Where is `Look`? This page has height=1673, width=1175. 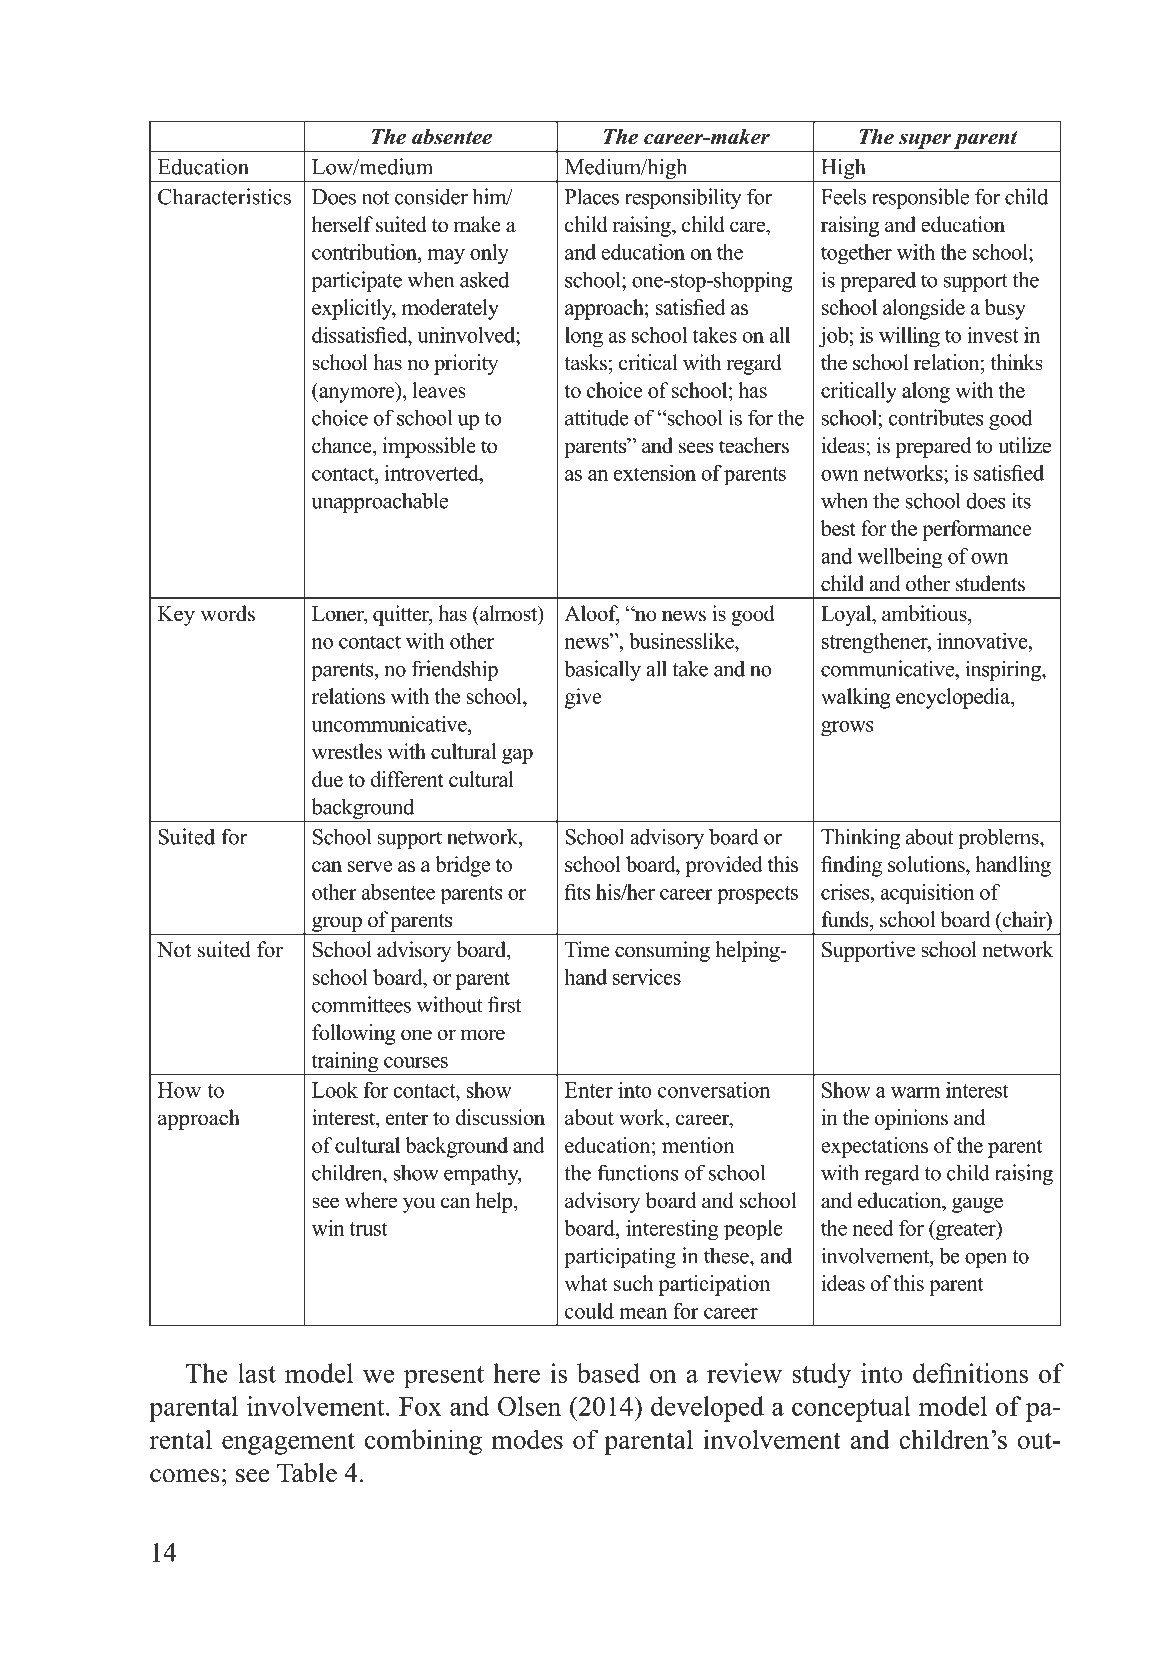 Look is located at coordinates (335, 1090).
